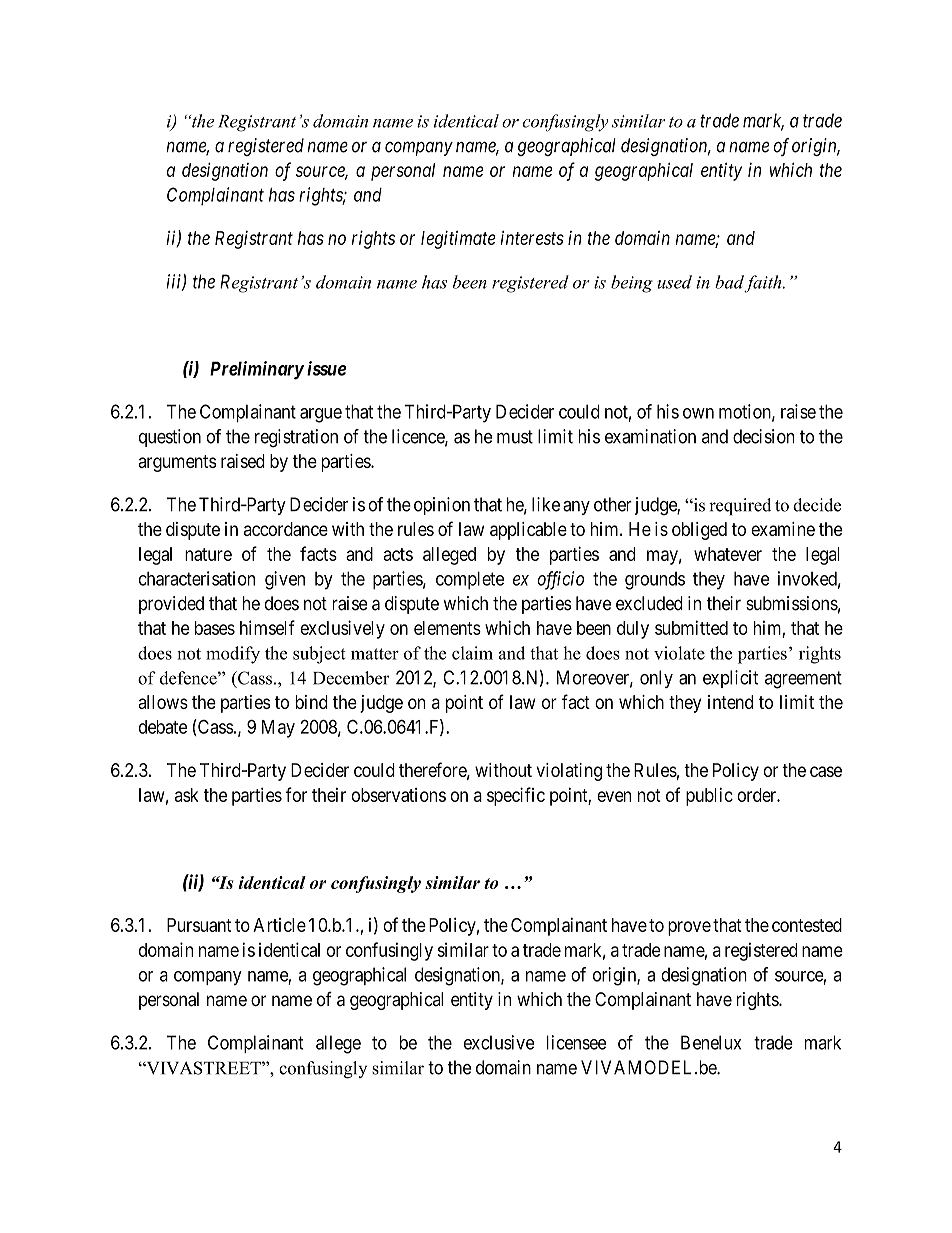 Image resolution: width=952 pixels, height=1233 pixels. Describe the element at coordinates (257, 370) in the screenshot. I see `Preliminary` at that location.
